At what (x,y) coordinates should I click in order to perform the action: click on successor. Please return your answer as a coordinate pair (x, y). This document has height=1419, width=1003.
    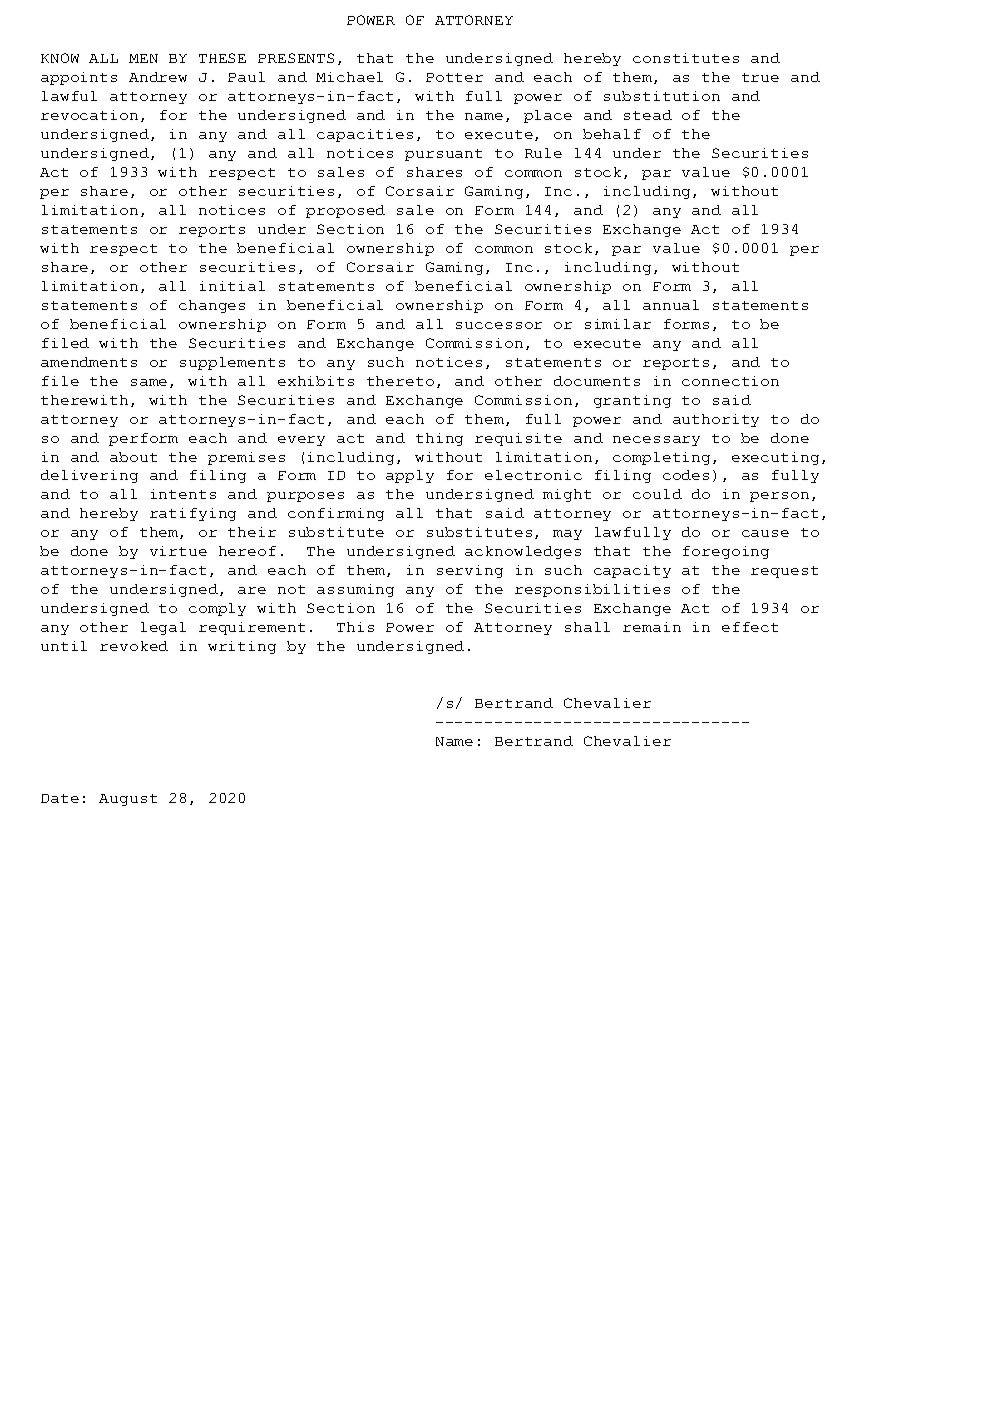
    Looking at the image, I should click on (499, 325).
